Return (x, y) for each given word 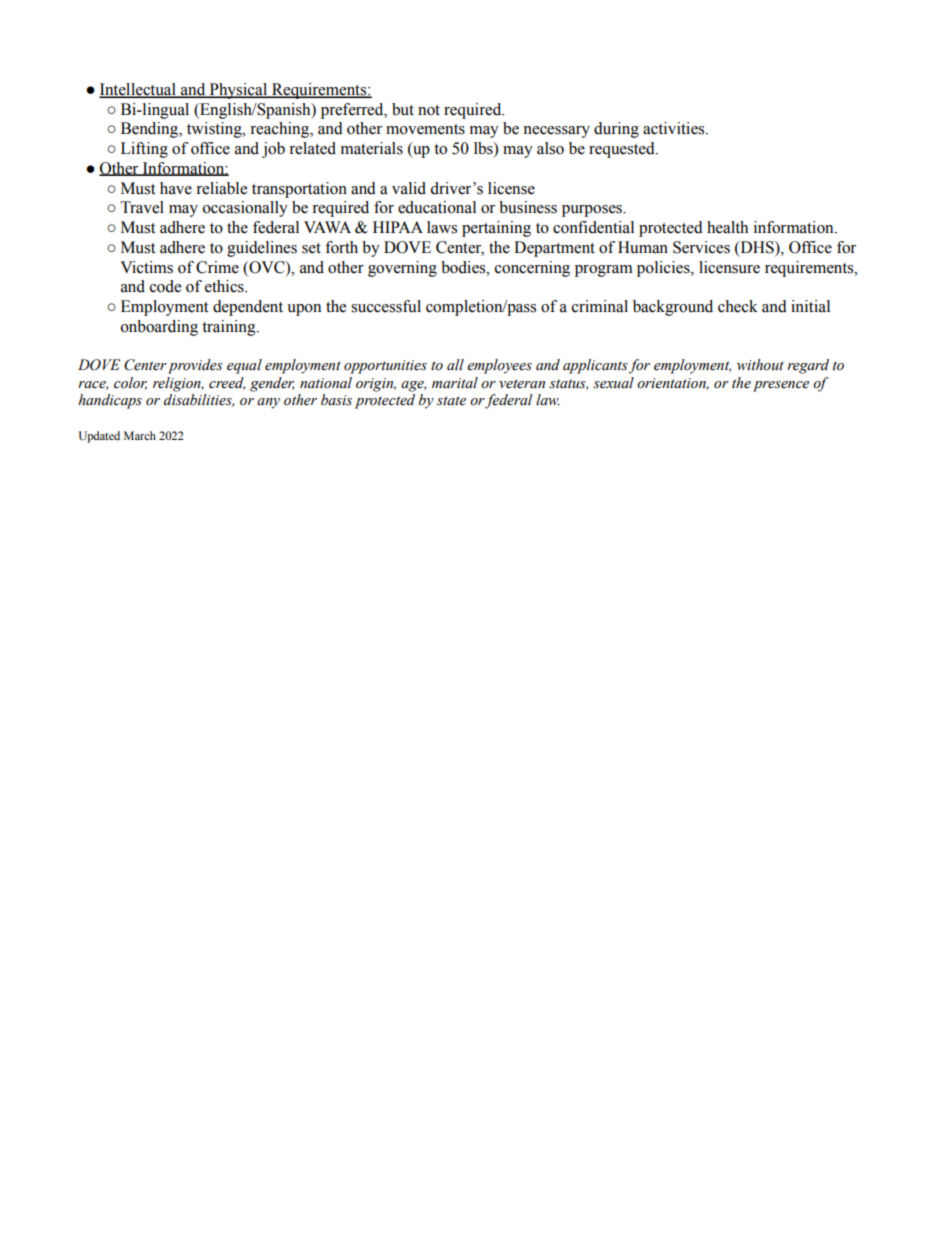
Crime (217, 267)
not (429, 110)
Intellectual (138, 90)
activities (675, 128)
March (140, 435)
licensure (729, 267)
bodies (464, 267)
